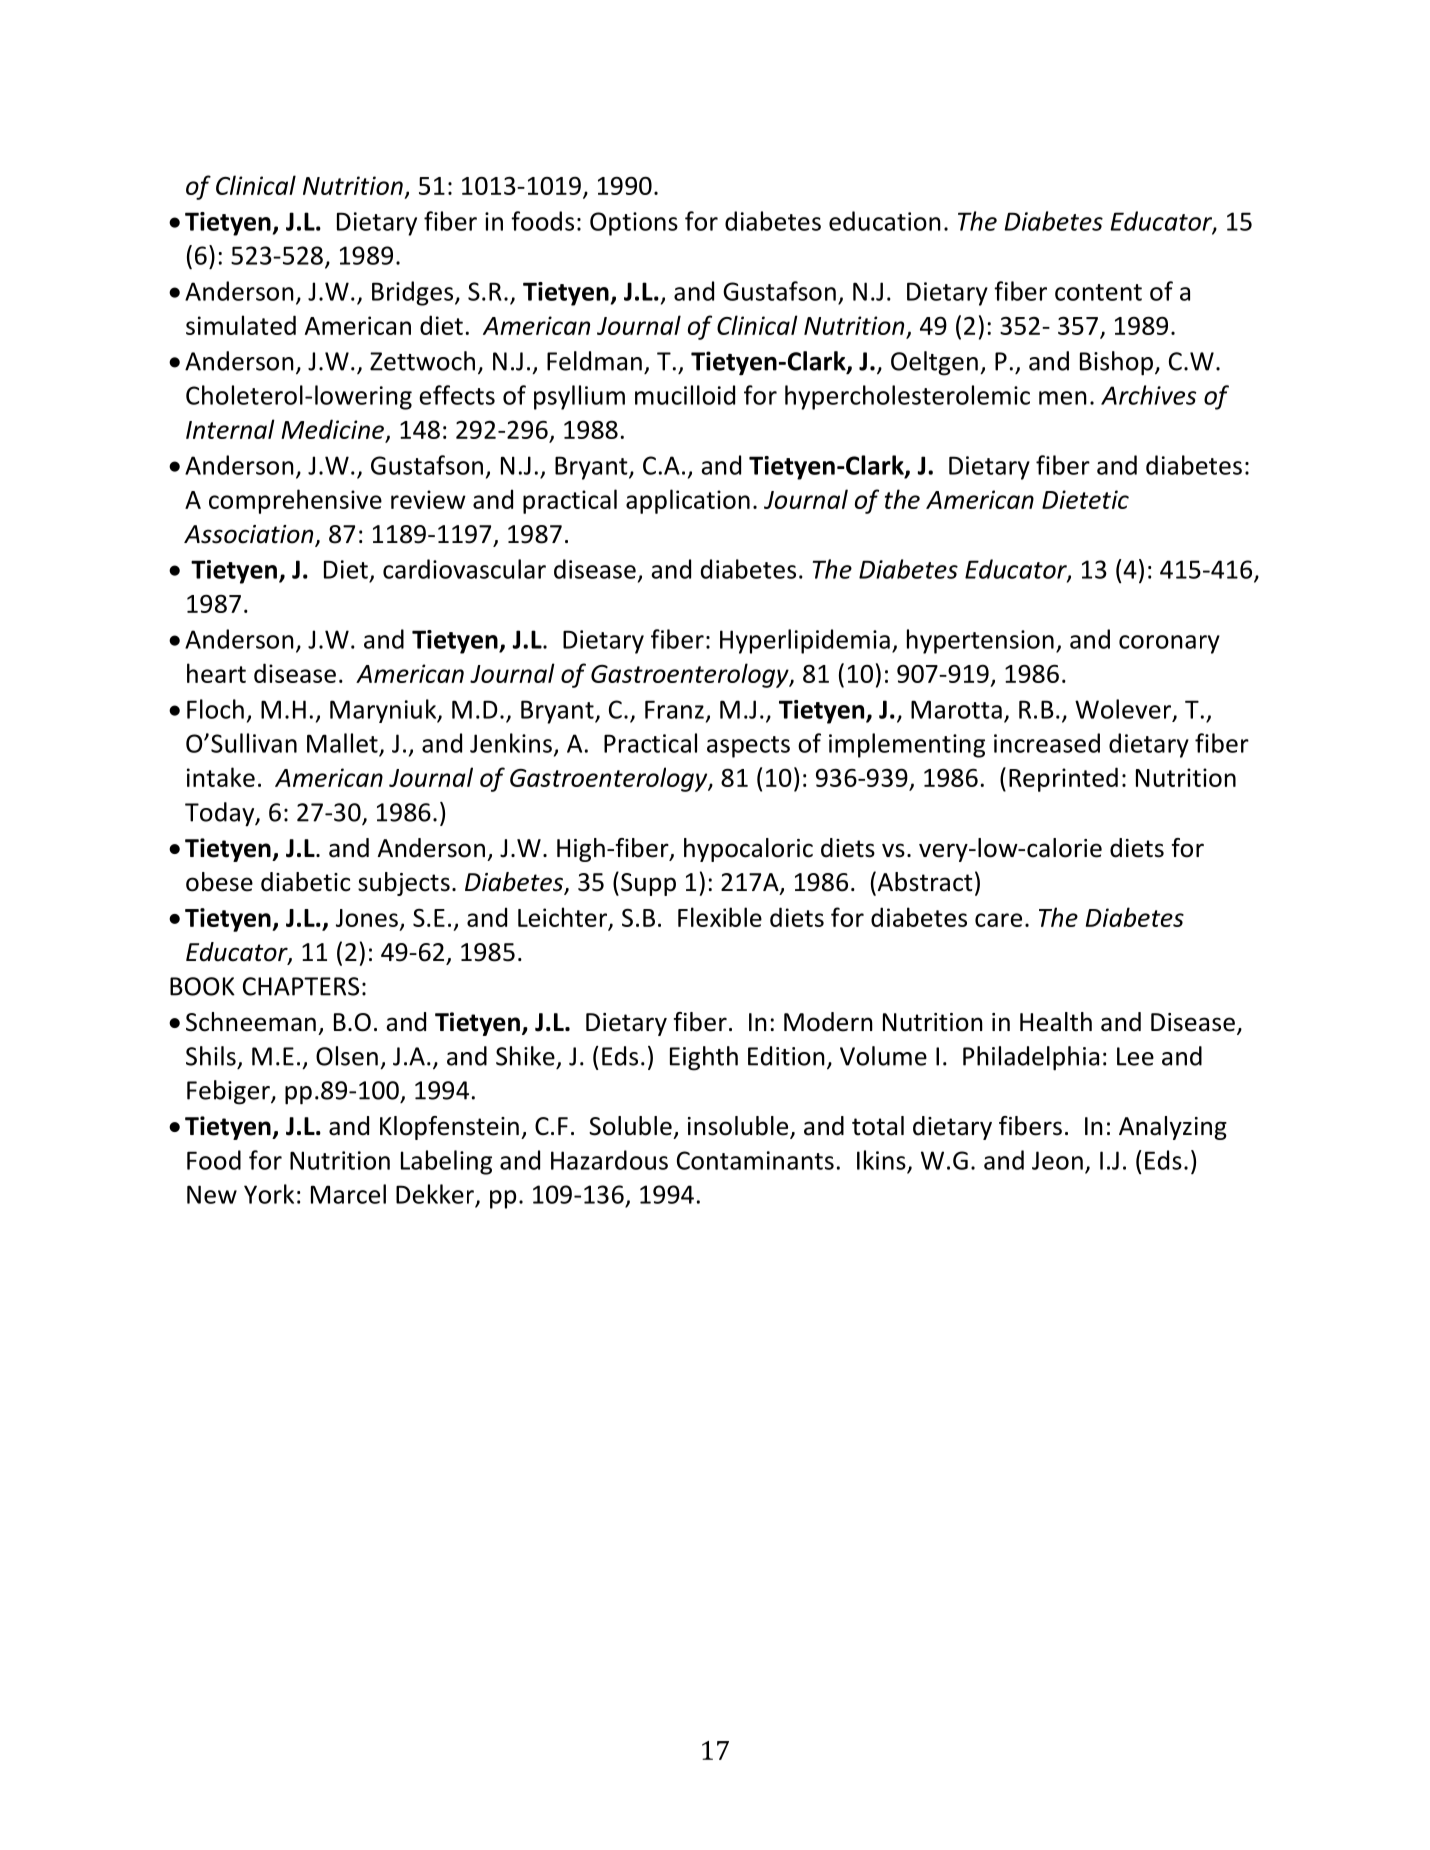  I want to click on Association, so click(250, 535).
